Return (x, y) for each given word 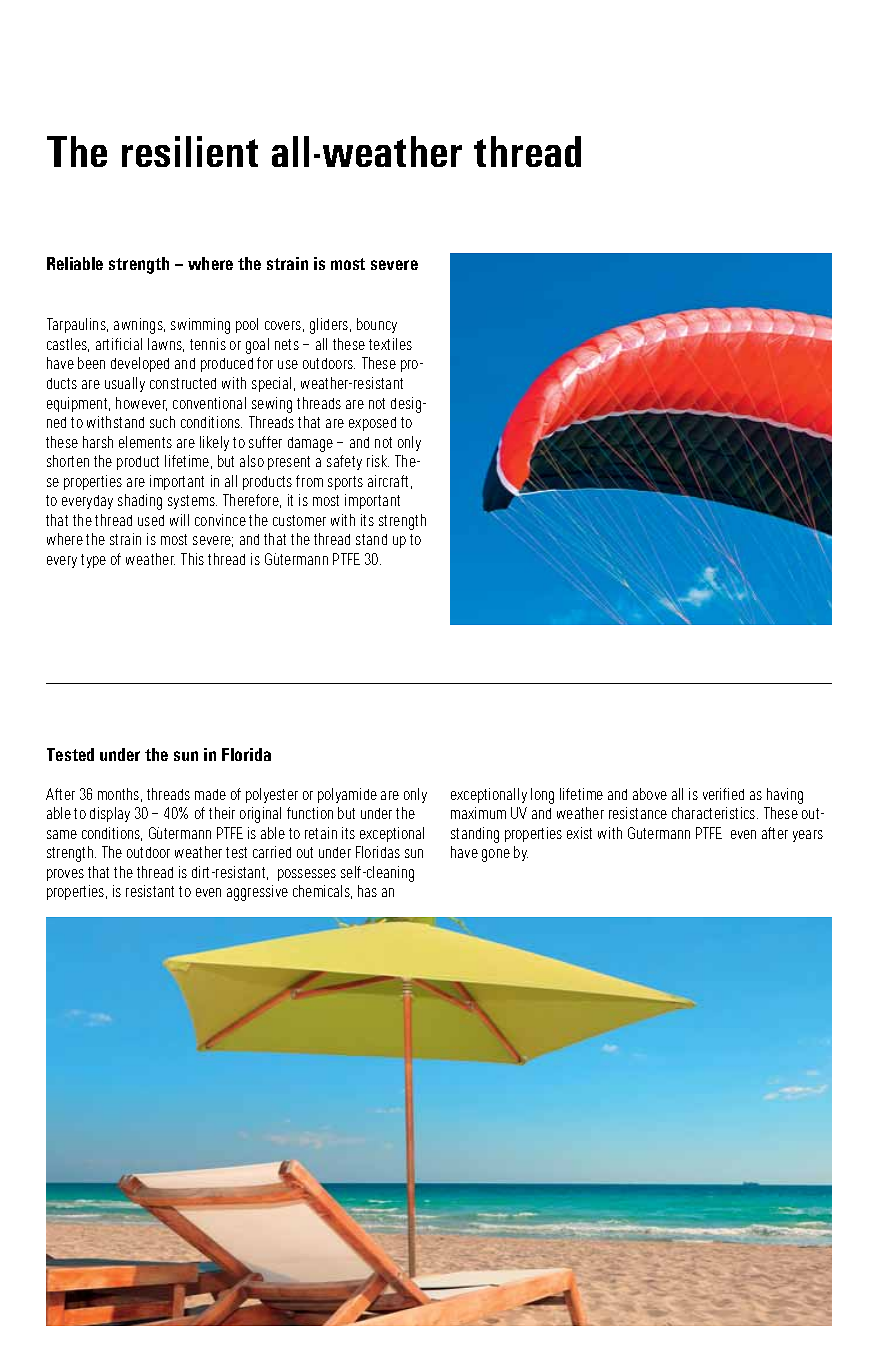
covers (284, 326)
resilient (190, 151)
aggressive (257, 893)
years (808, 836)
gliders (330, 326)
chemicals (322, 892)
